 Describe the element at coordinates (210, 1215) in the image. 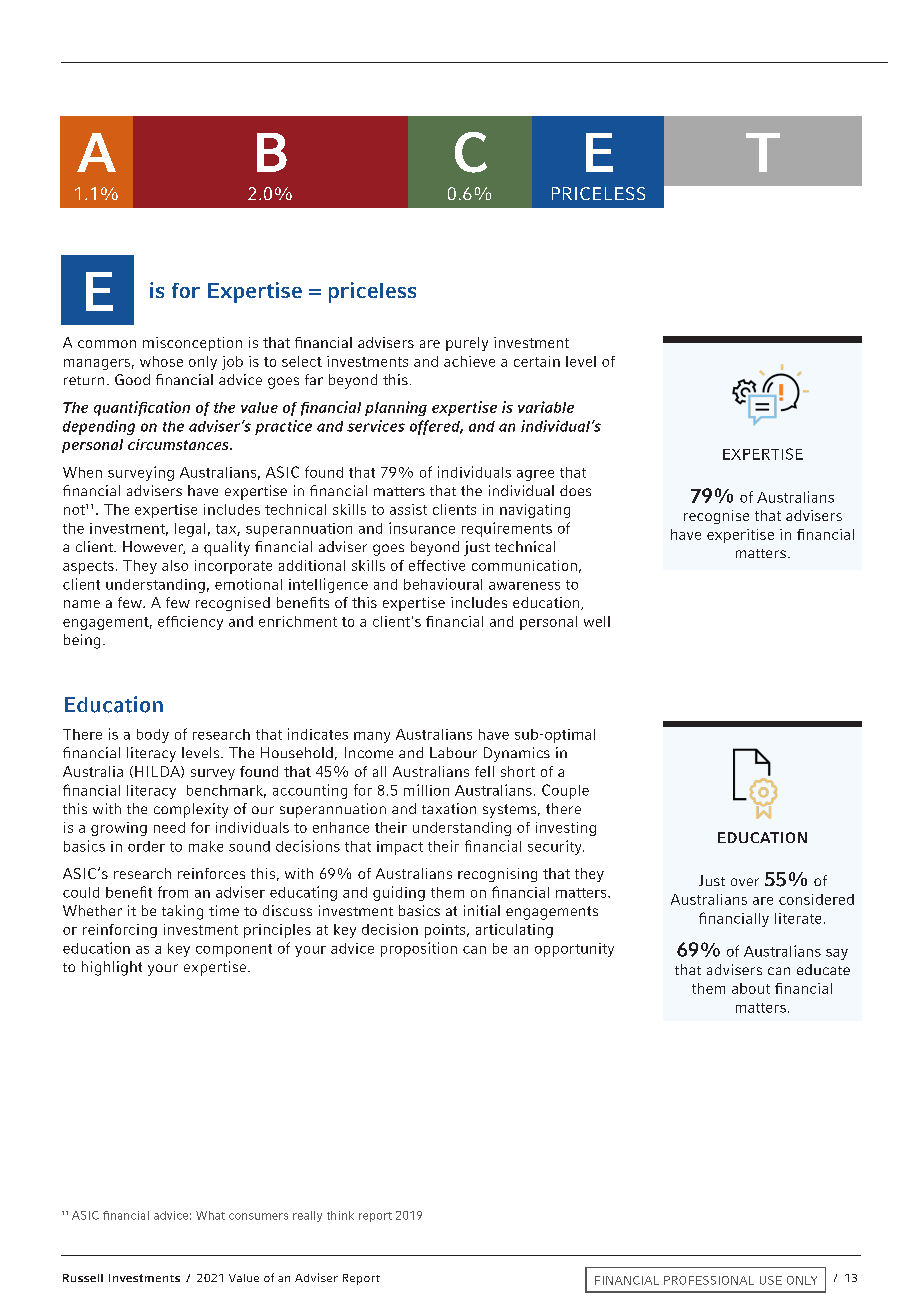

I see `What` at that location.
